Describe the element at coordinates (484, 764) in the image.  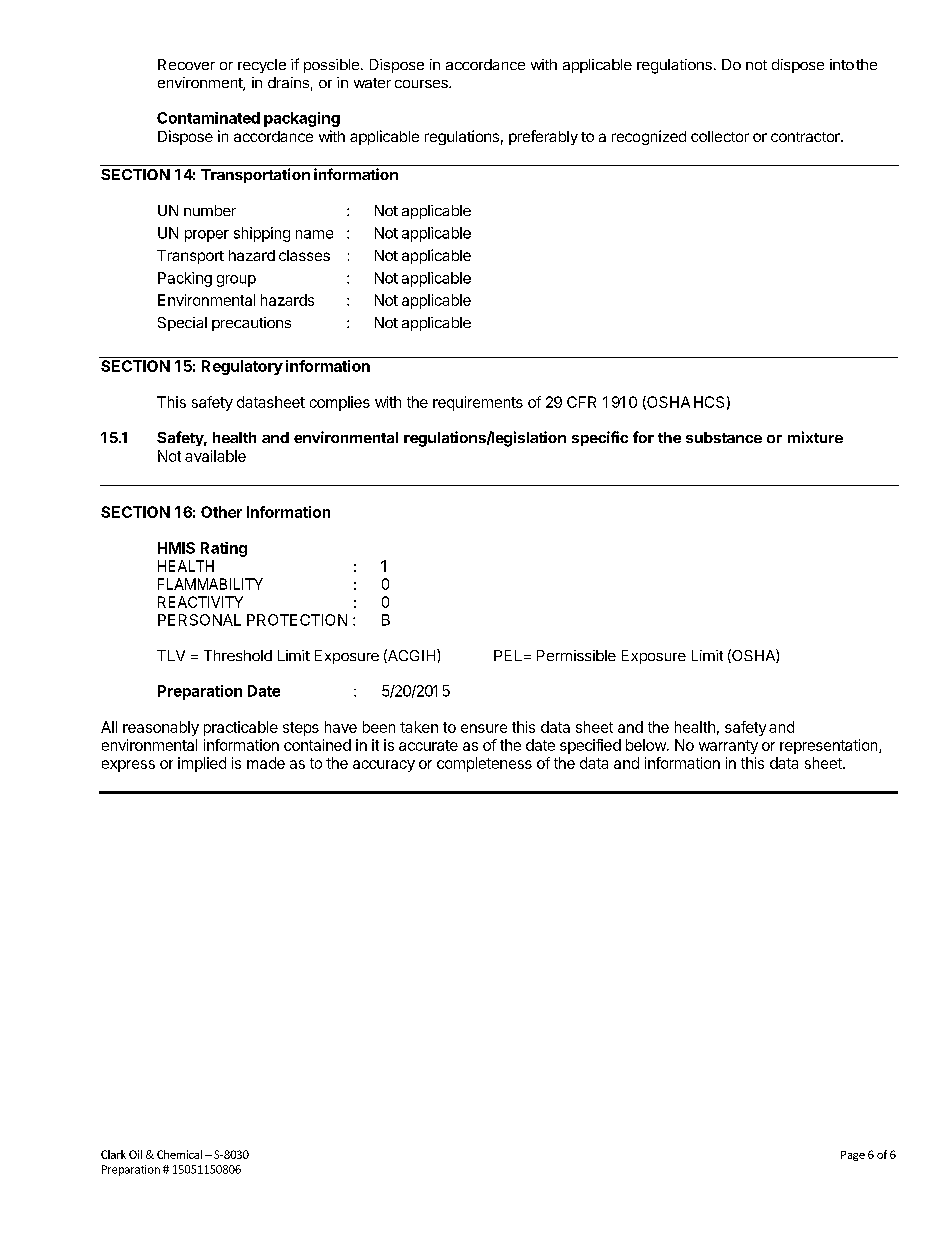
I see `completeness` at that location.
